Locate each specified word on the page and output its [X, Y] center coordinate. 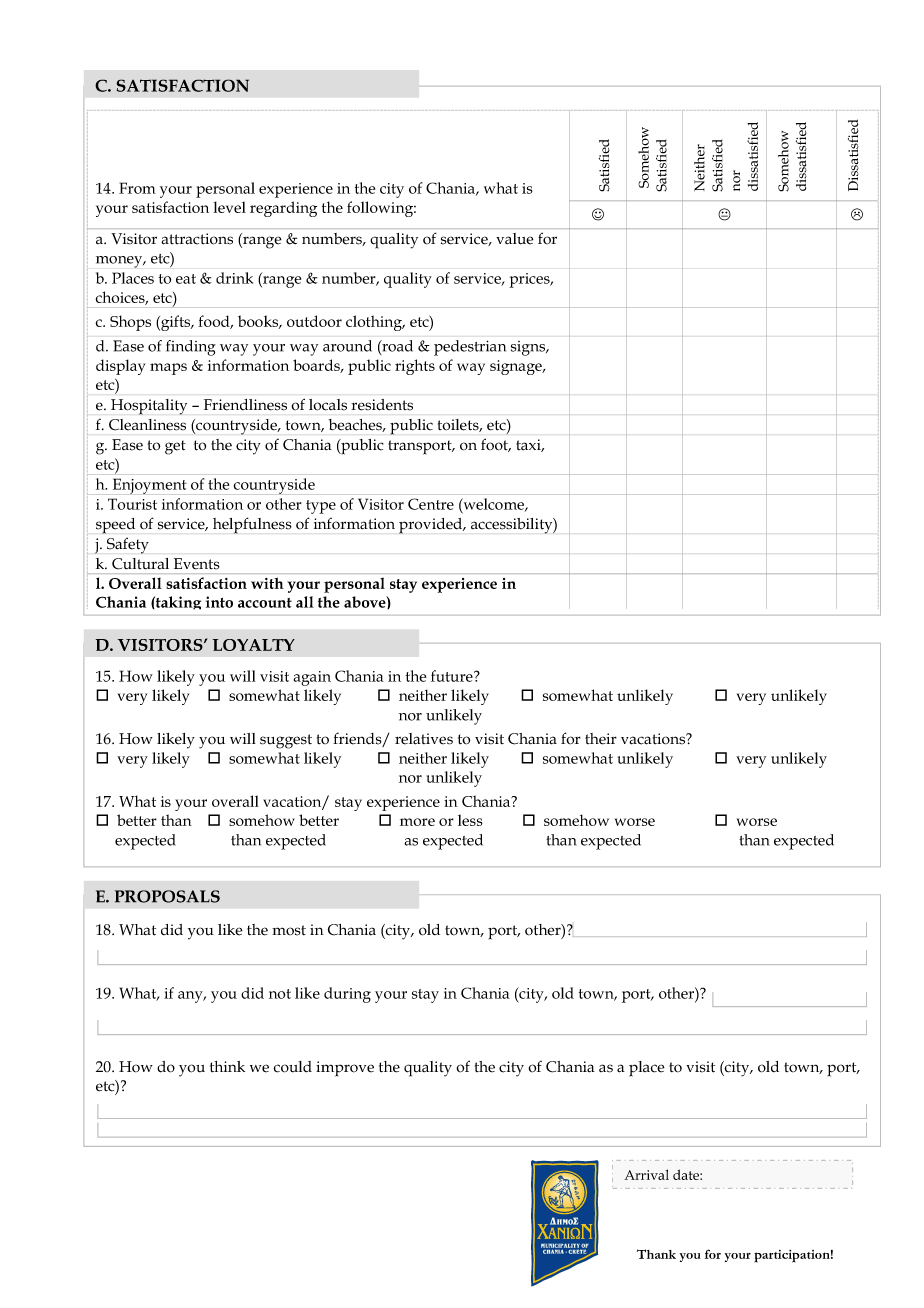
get [175, 447]
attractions [197, 239]
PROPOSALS [167, 896]
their [601, 739]
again [312, 678]
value [515, 239]
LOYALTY [254, 645]
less [470, 820]
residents [382, 404]
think [227, 1067]
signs [529, 348]
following [381, 209]
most [289, 930]
